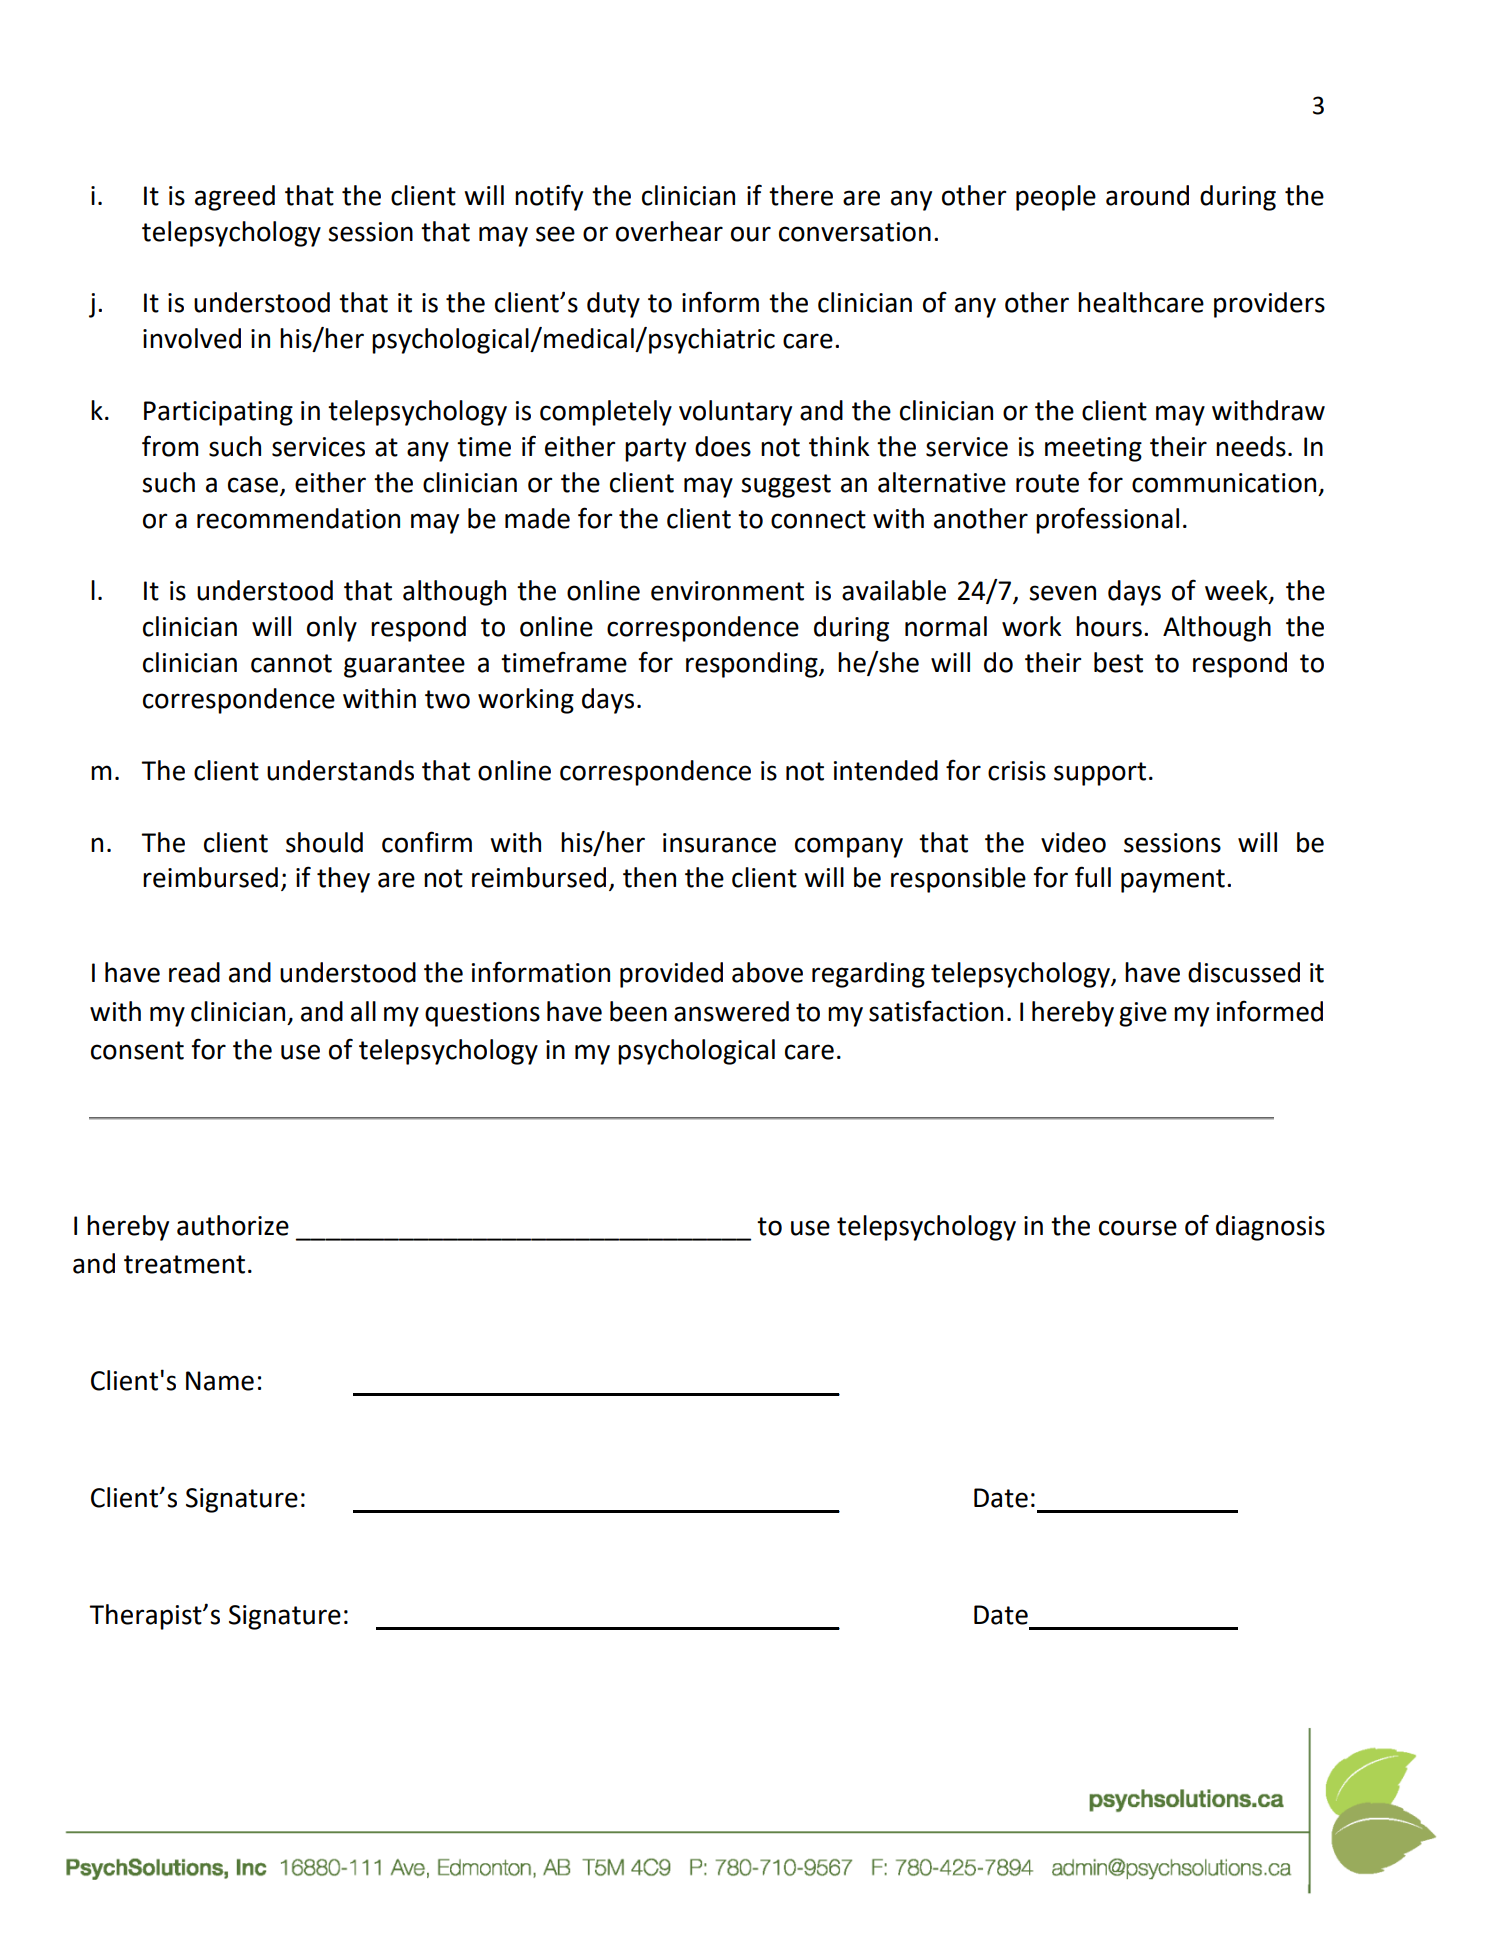 This image has width=1502, height=1943. What do you see at coordinates (669, 231) in the image?
I see `overhear` at bounding box center [669, 231].
